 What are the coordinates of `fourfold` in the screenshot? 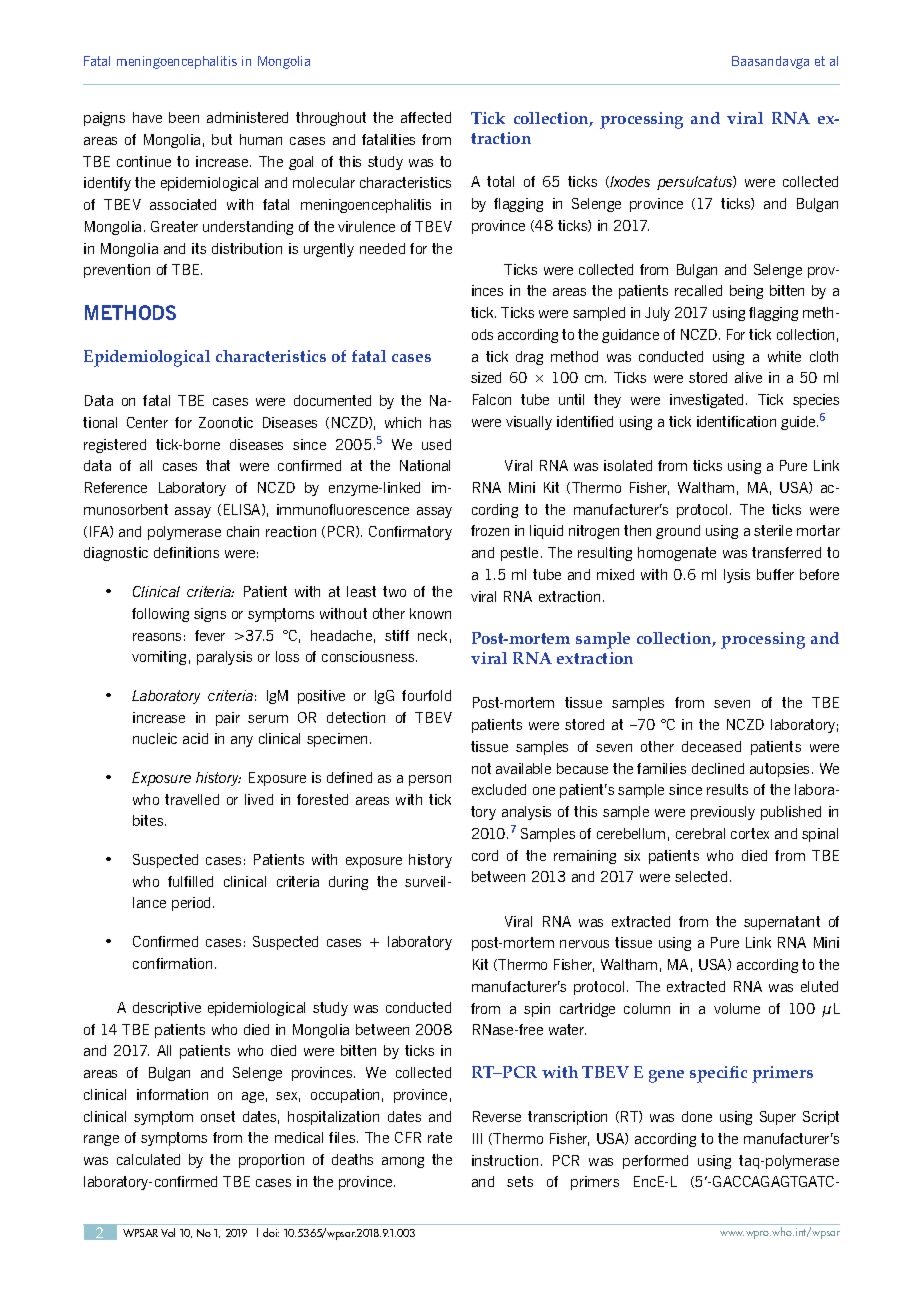 It's located at (426, 695).
